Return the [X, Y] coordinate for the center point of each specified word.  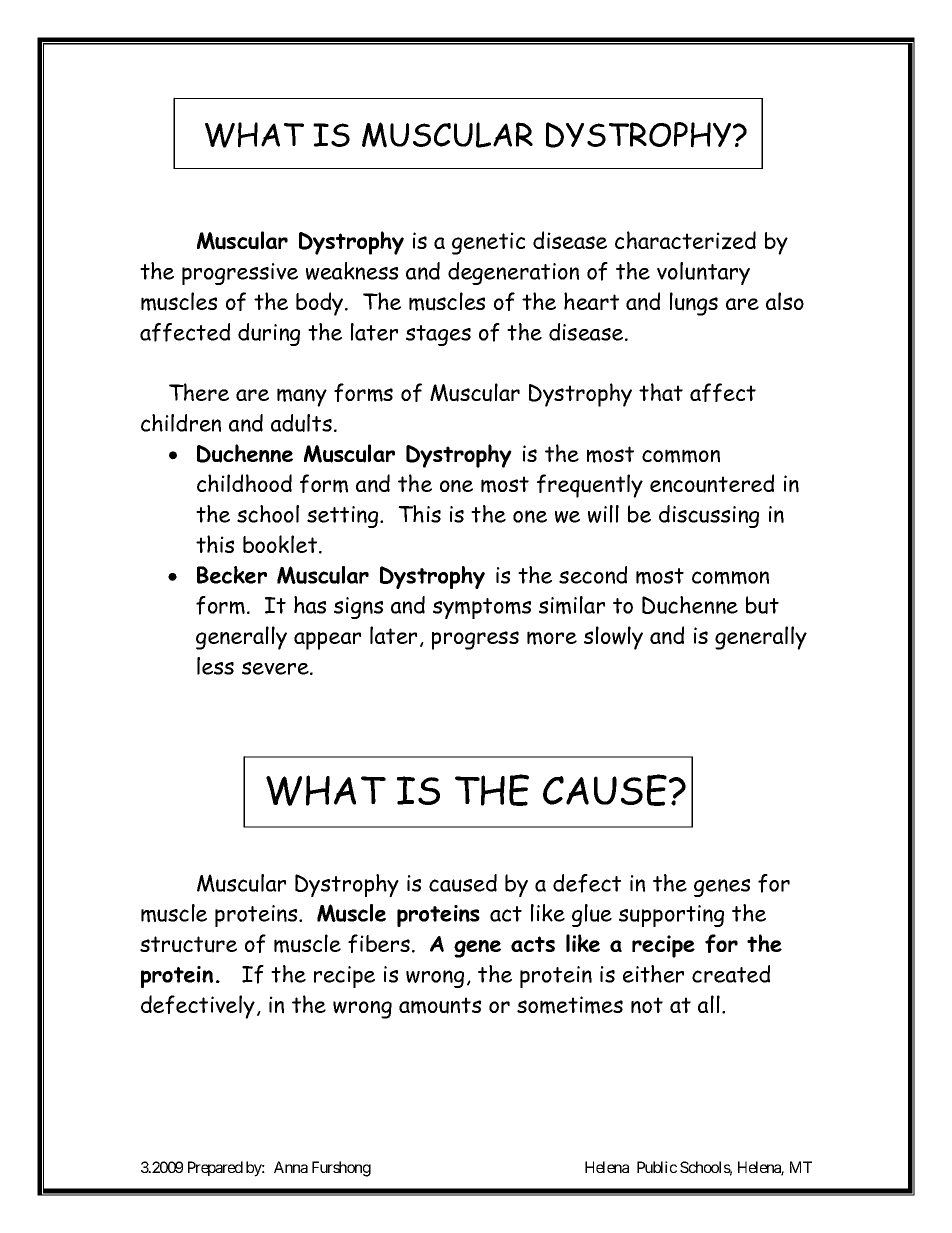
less [215, 666]
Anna [291, 1167]
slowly [613, 638]
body [321, 304]
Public [657, 1167]
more [552, 638]
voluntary [703, 273]
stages [438, 335]
